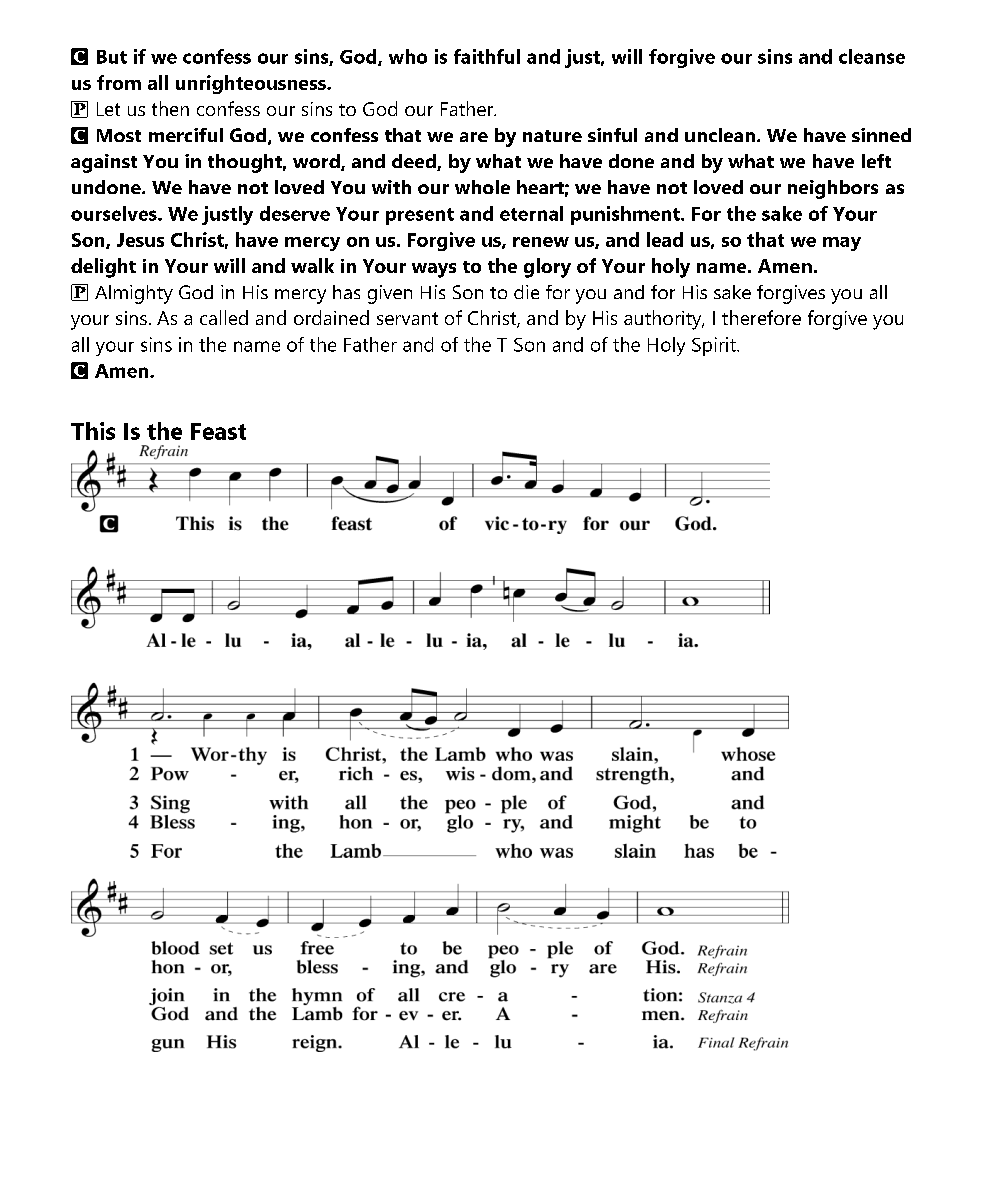 This document has height=1204, width=991. I want to click on Feast, so click(218, 431).
